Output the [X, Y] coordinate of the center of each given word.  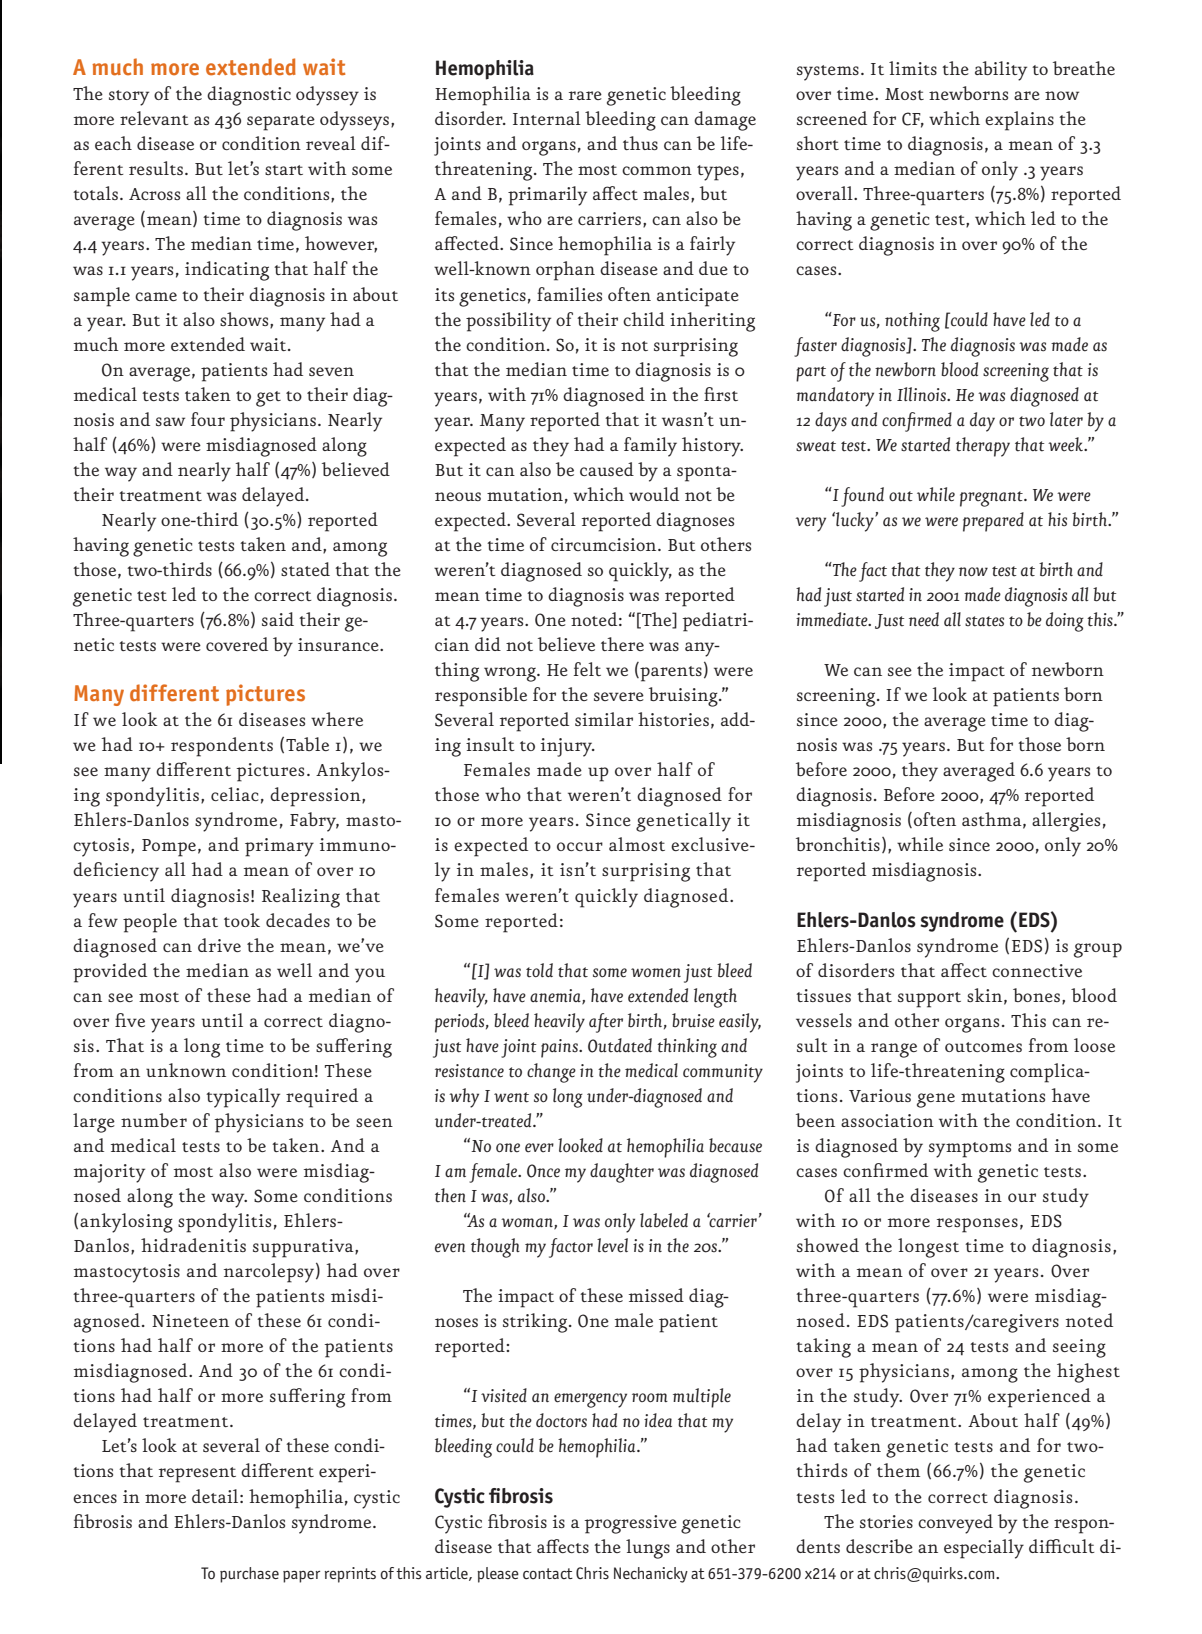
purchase [249, 1575]
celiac [234, 794]
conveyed [955, 1524]
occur [580, 846]
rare [585, 95]
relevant [154, 118]
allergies [1066, 822]
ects [573, 1546]
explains [1019, 121]
